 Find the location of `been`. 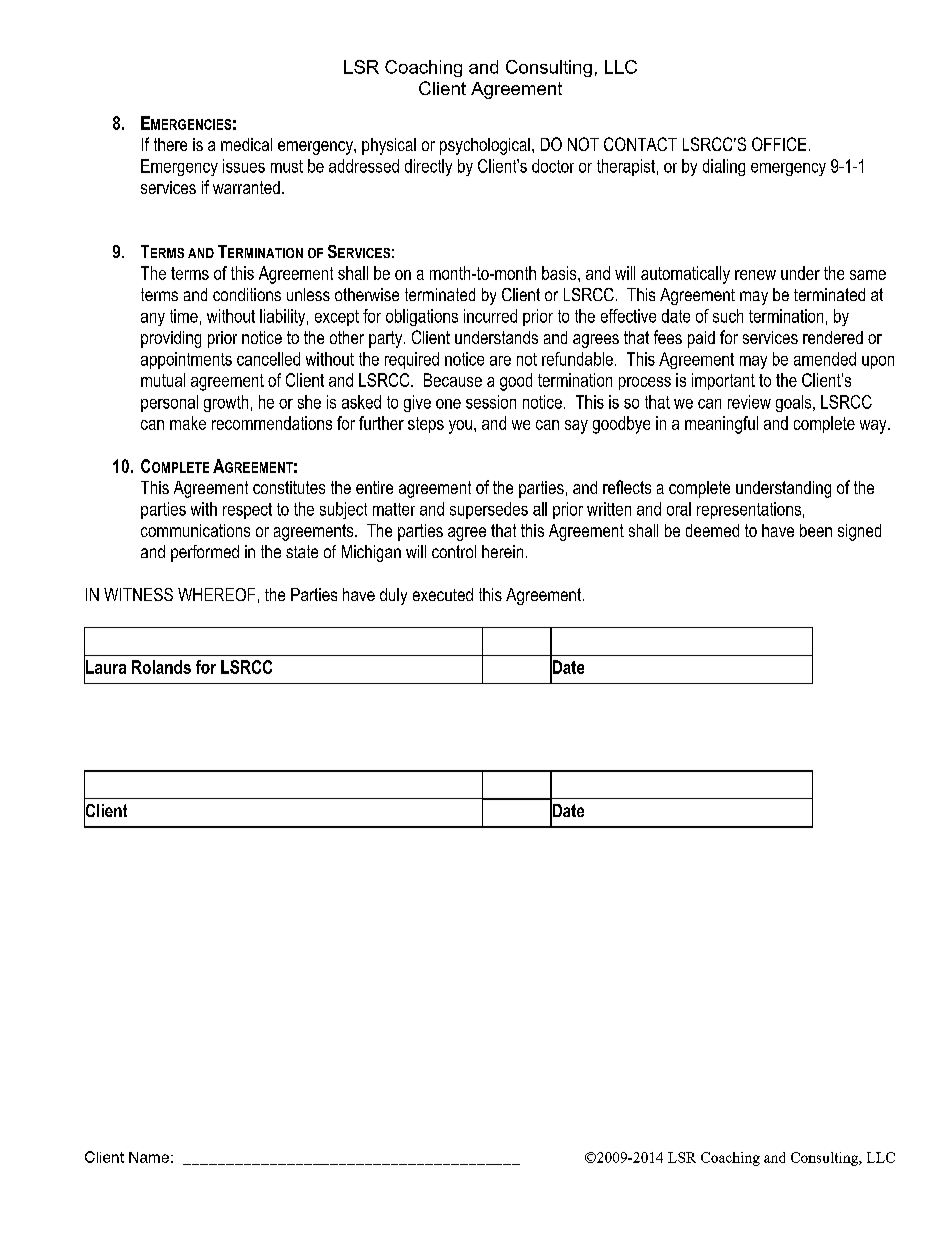

been is located at coordinates (816, 530).
